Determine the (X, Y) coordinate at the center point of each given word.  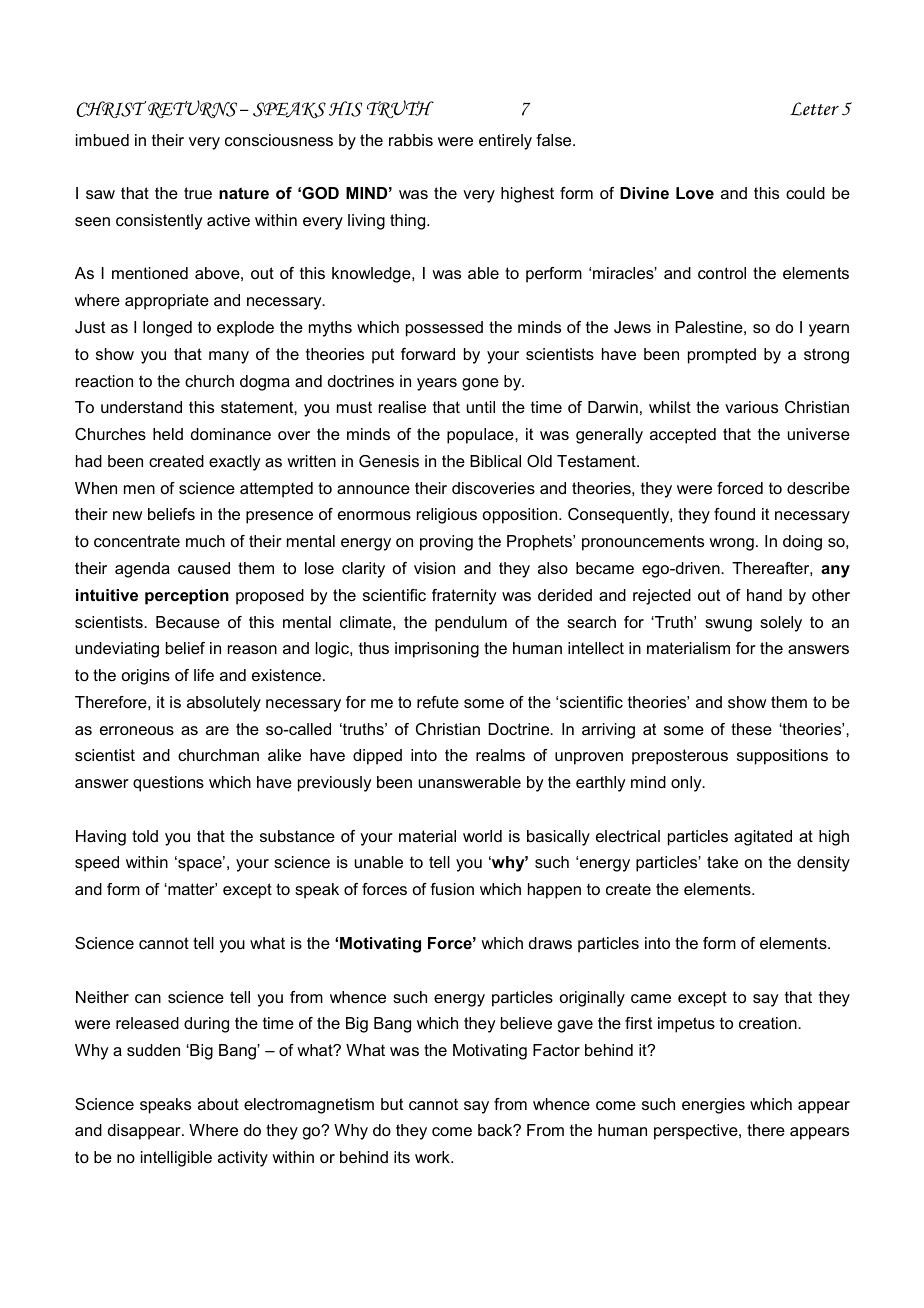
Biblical (495, 461)
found (734, 514)
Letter (814, 109)
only (687, 784)
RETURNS (192, 109)
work (433, 1157)
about (218, 1104)
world (482, 836)
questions (168, 784)
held (168, 434)
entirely (505, 142)
